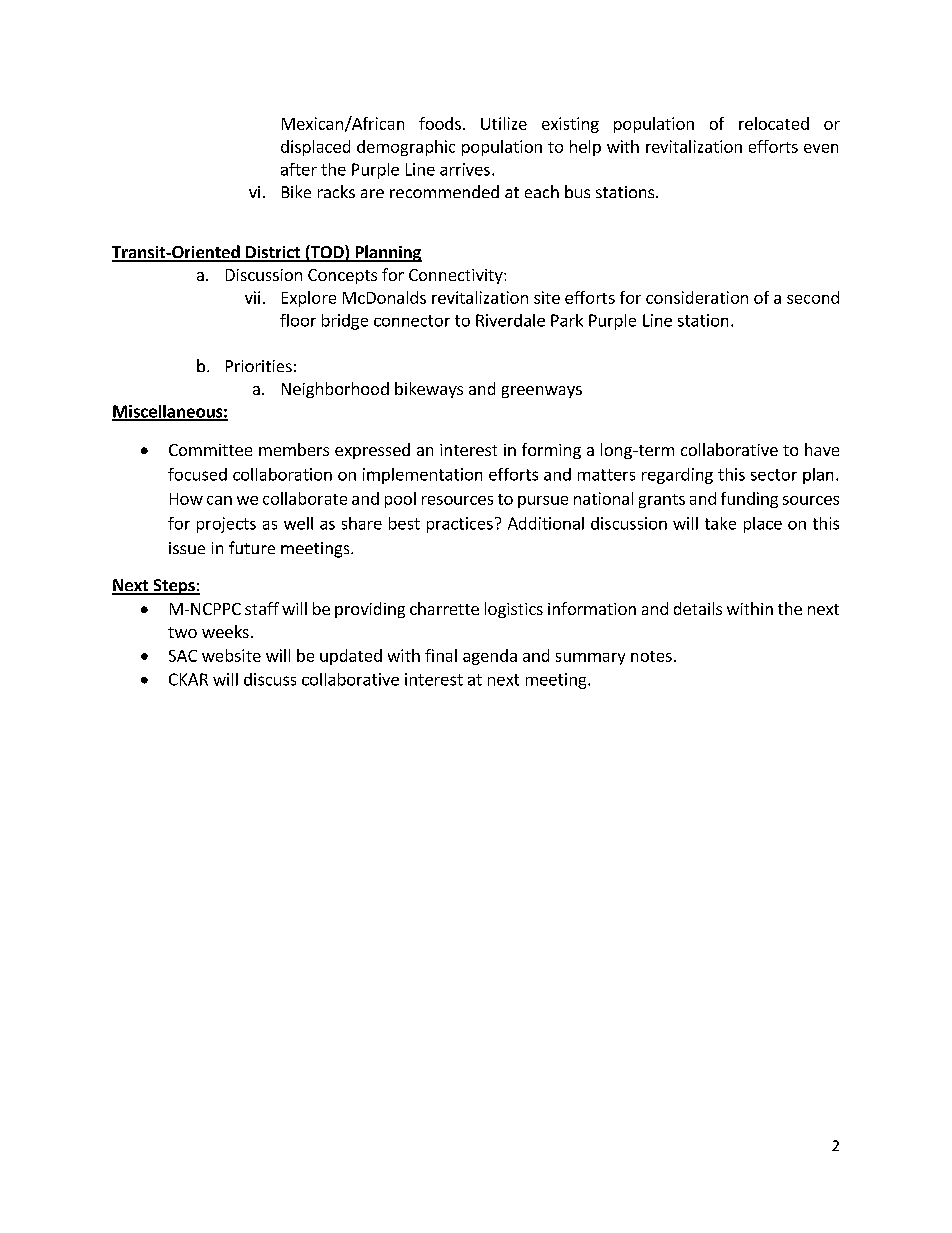 The image size is (952, 1233). I want to click on Utilize, so click(504, 123).
